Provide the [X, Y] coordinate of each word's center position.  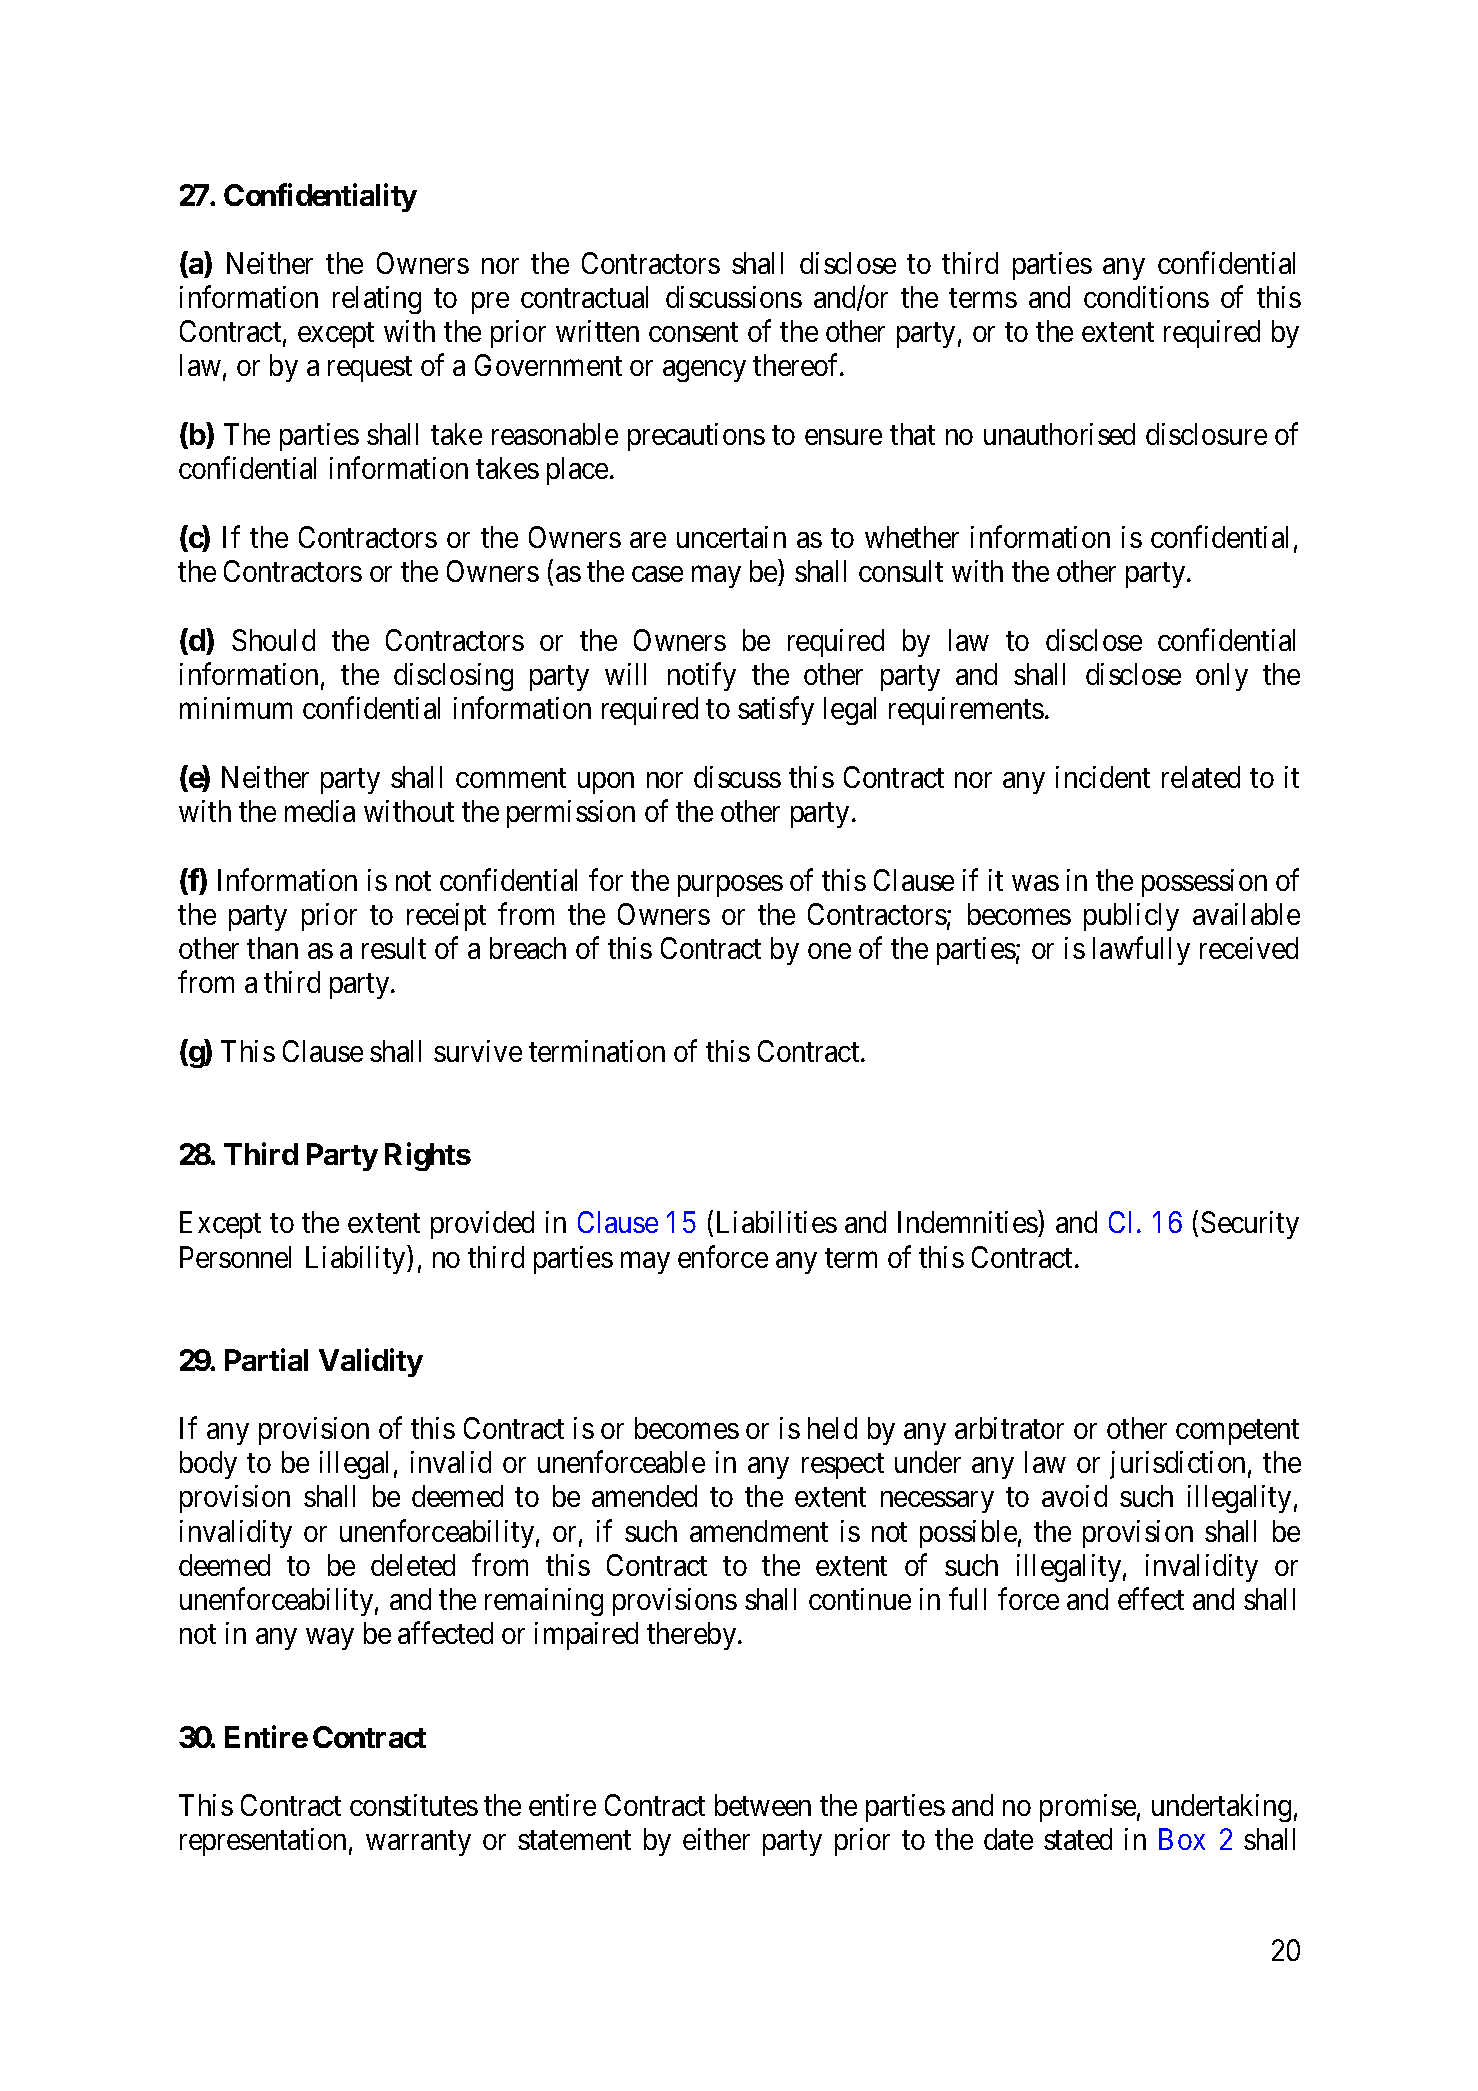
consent [693, 332]
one [829, 951]
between [763, 1805]
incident [1103, 777]
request [370, 369]
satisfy [776, 711]
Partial [266, 1359]
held [832, 1428]
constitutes [414, 1805]
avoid [1074, 1496]
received [1249, 948]
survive [478, 1051]
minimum [236, 708]
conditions [1146, 297]
